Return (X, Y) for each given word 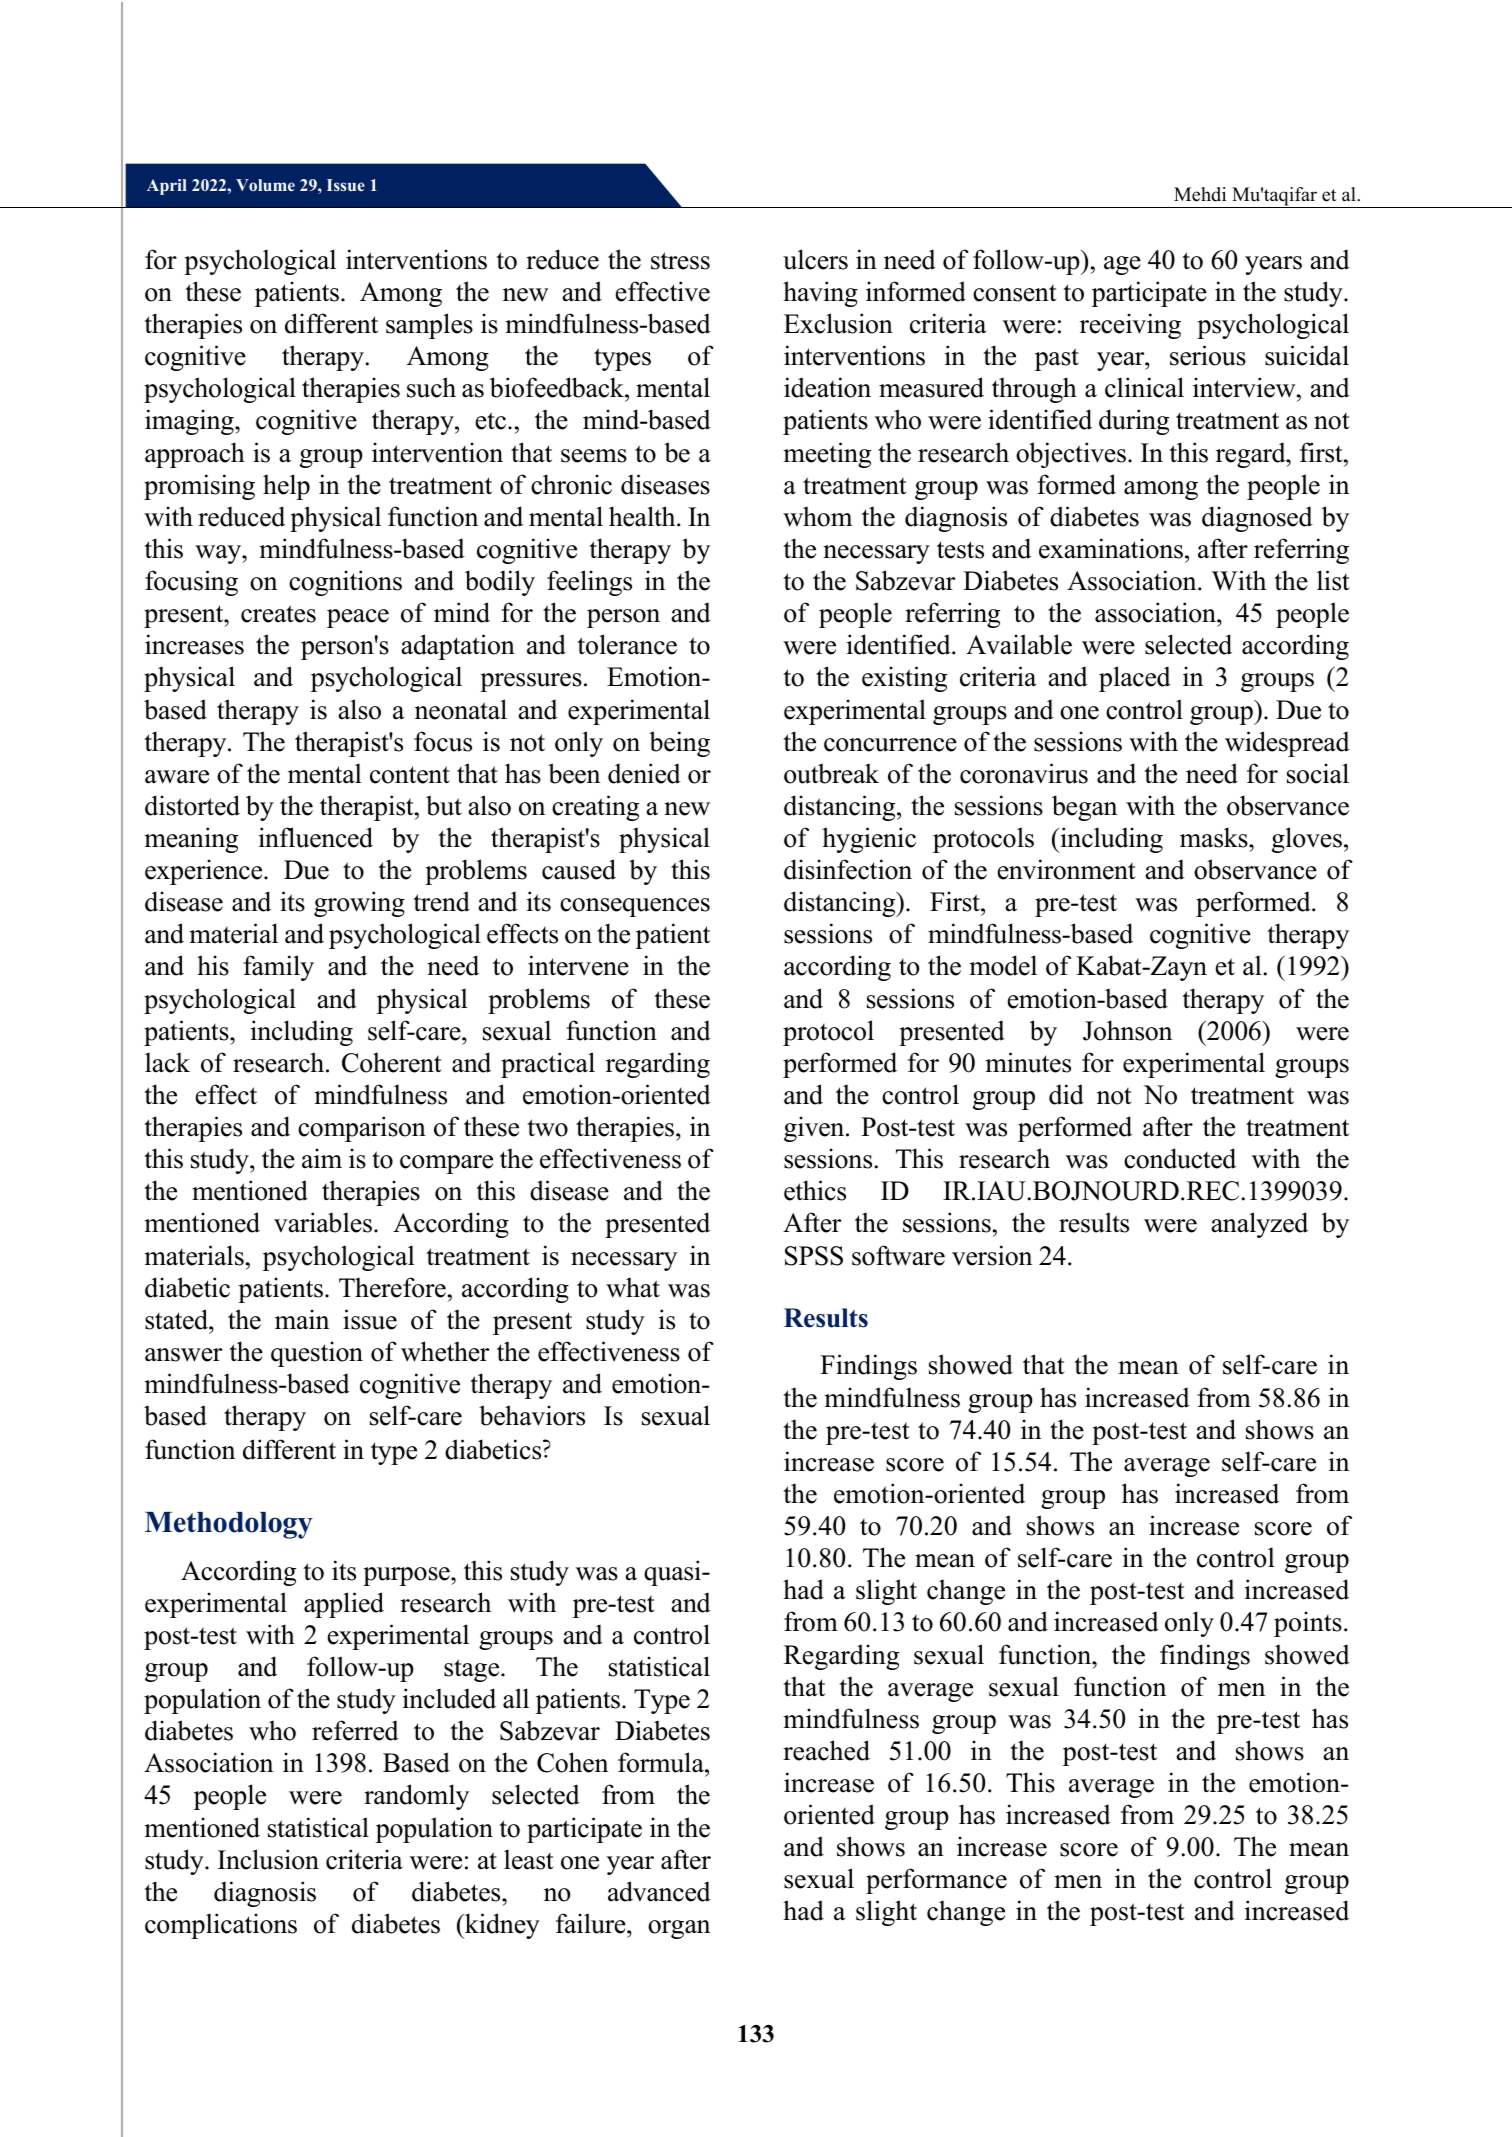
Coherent (392, 1062)
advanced (659, 1891)
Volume (265, 185)
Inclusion (268, 1859)
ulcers (815, 259)
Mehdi (1200, 194)
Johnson (1127, 1030)
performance (936, 1881)
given (815, 1129)
